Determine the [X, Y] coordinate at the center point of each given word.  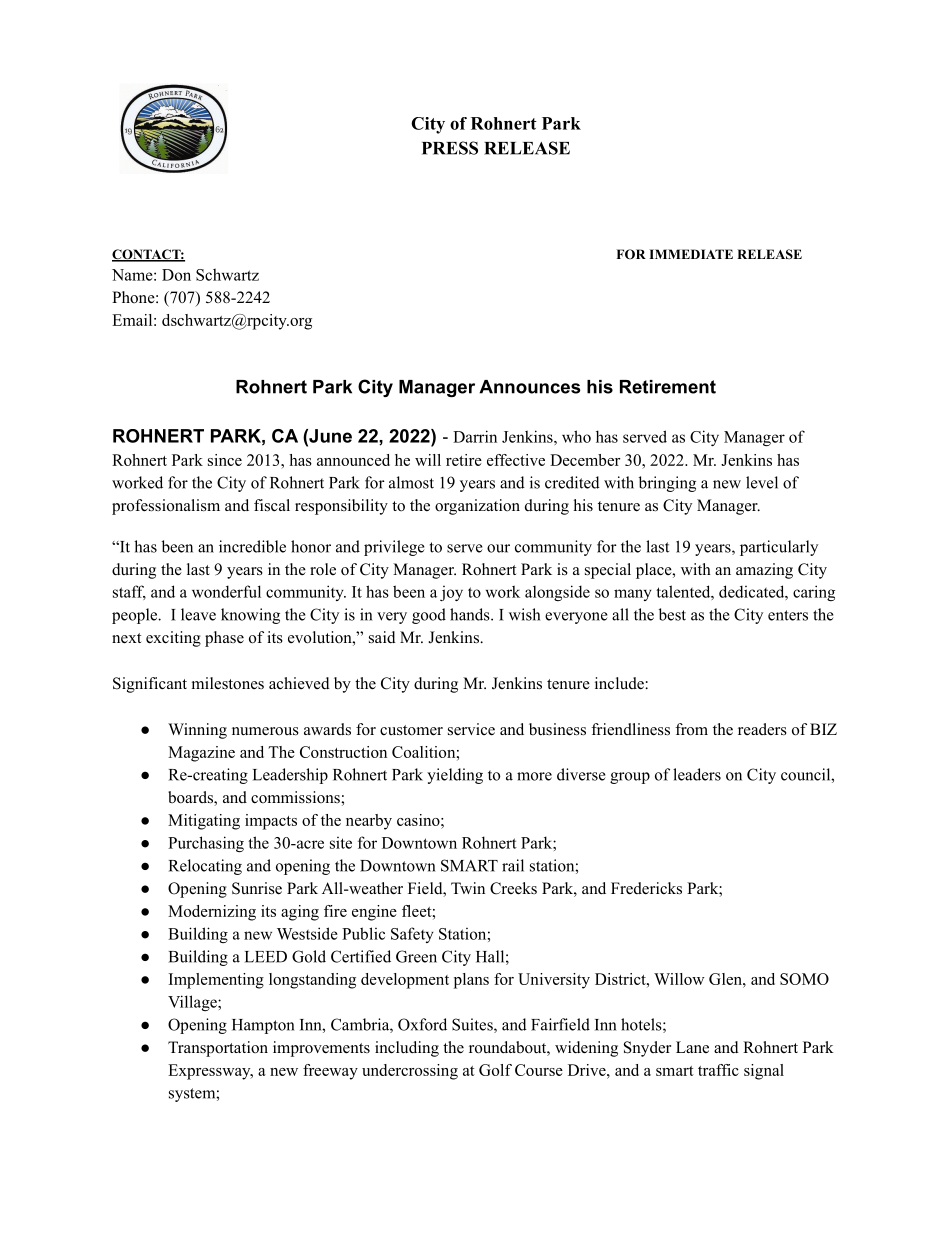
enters [788, 615]
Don [176, 275]
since [225, 460]
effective [516, 460]
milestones [228, 683]
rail [513, 865]
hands [471, 614]
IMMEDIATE [691, 254]
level [762, 482]
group [630, 778]
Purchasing [206, 844]
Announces [530, 387]
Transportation [218, 1049]
